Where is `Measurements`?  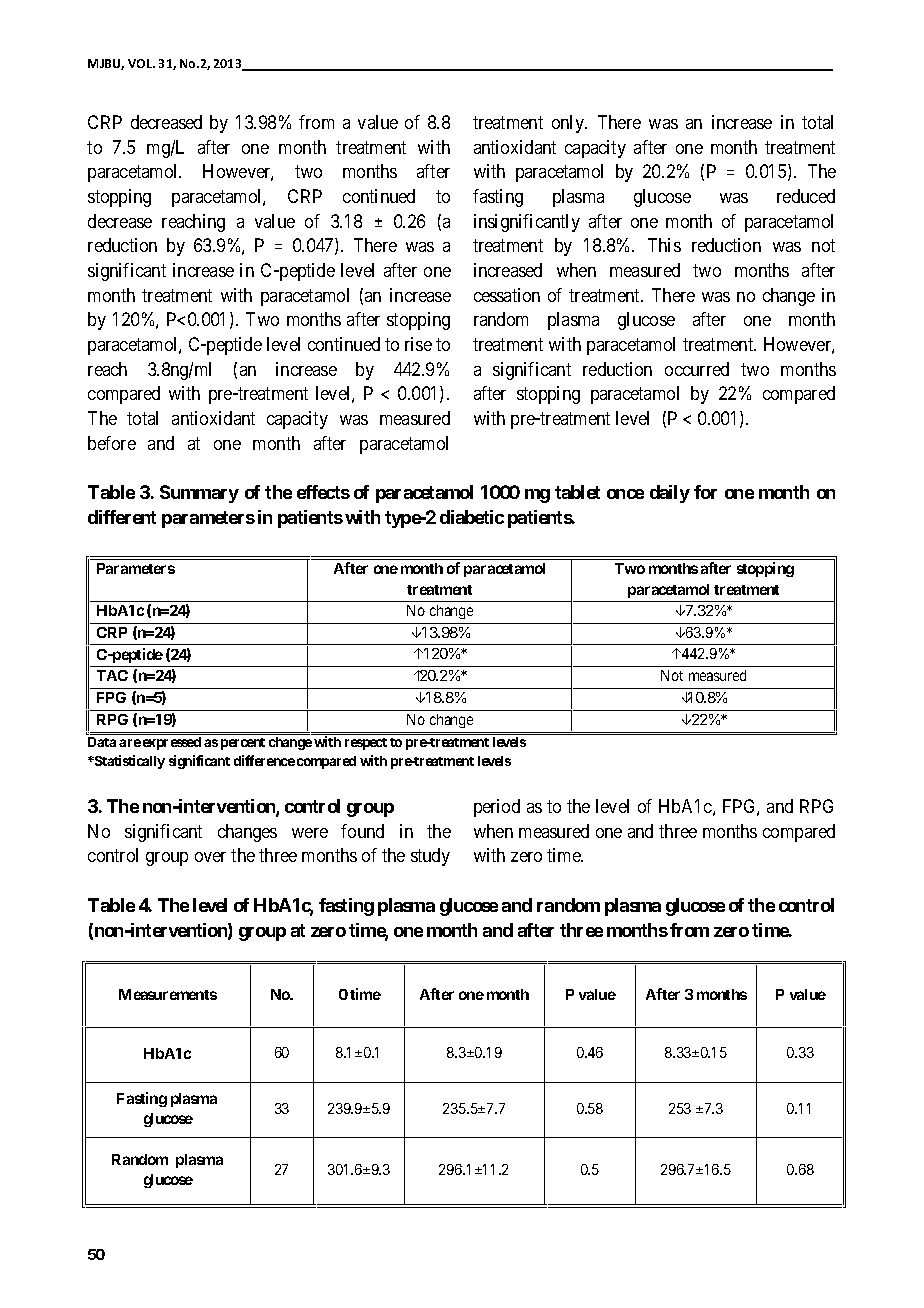
Measurements is located at coordinates (168, 994).
